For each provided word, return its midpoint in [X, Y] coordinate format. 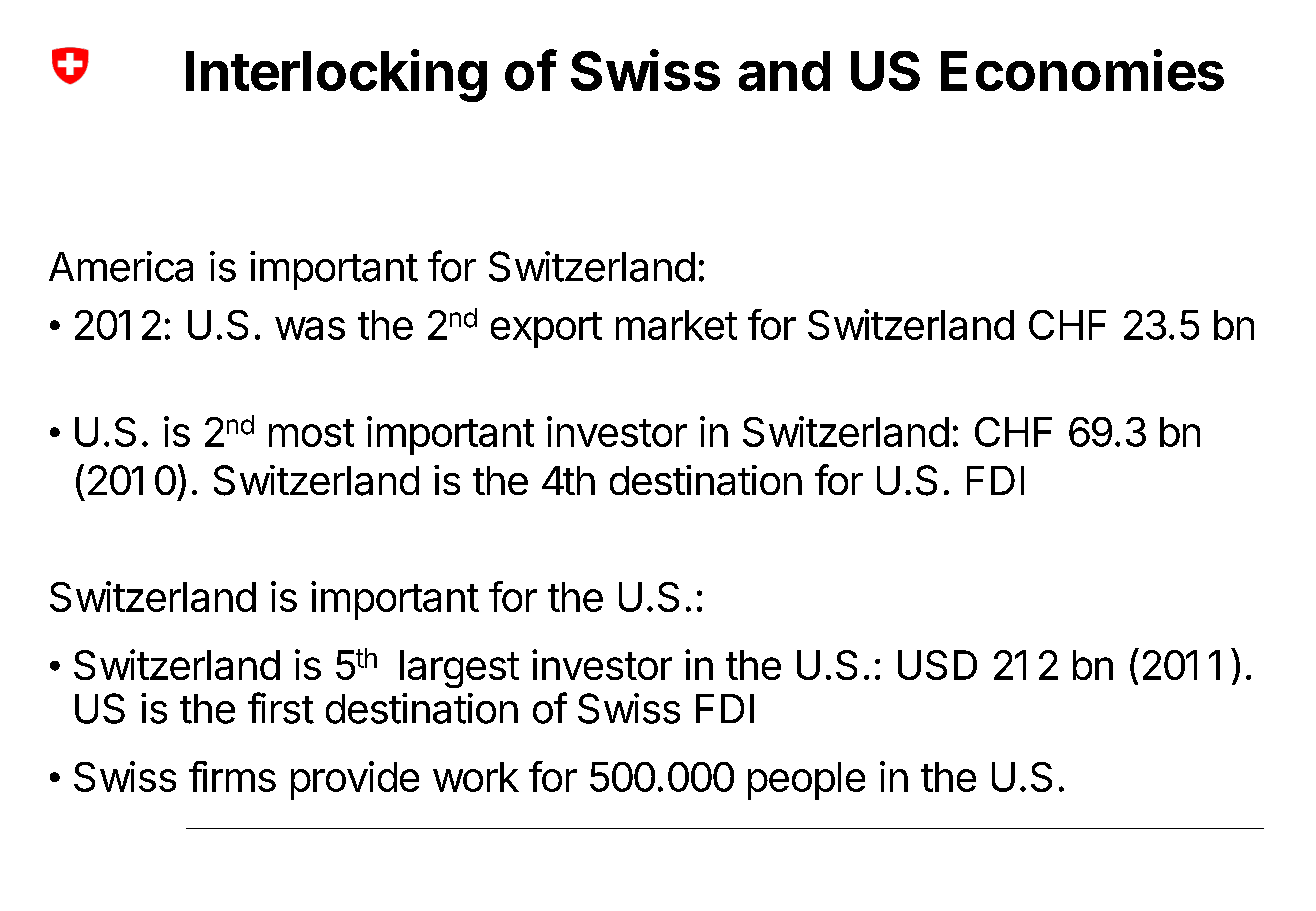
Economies [1082, 70]
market [676, 325]
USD [937, 665]
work [476, 777]
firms [232, 776]
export [546, 330]
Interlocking [336, 75]
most [311, 433]
